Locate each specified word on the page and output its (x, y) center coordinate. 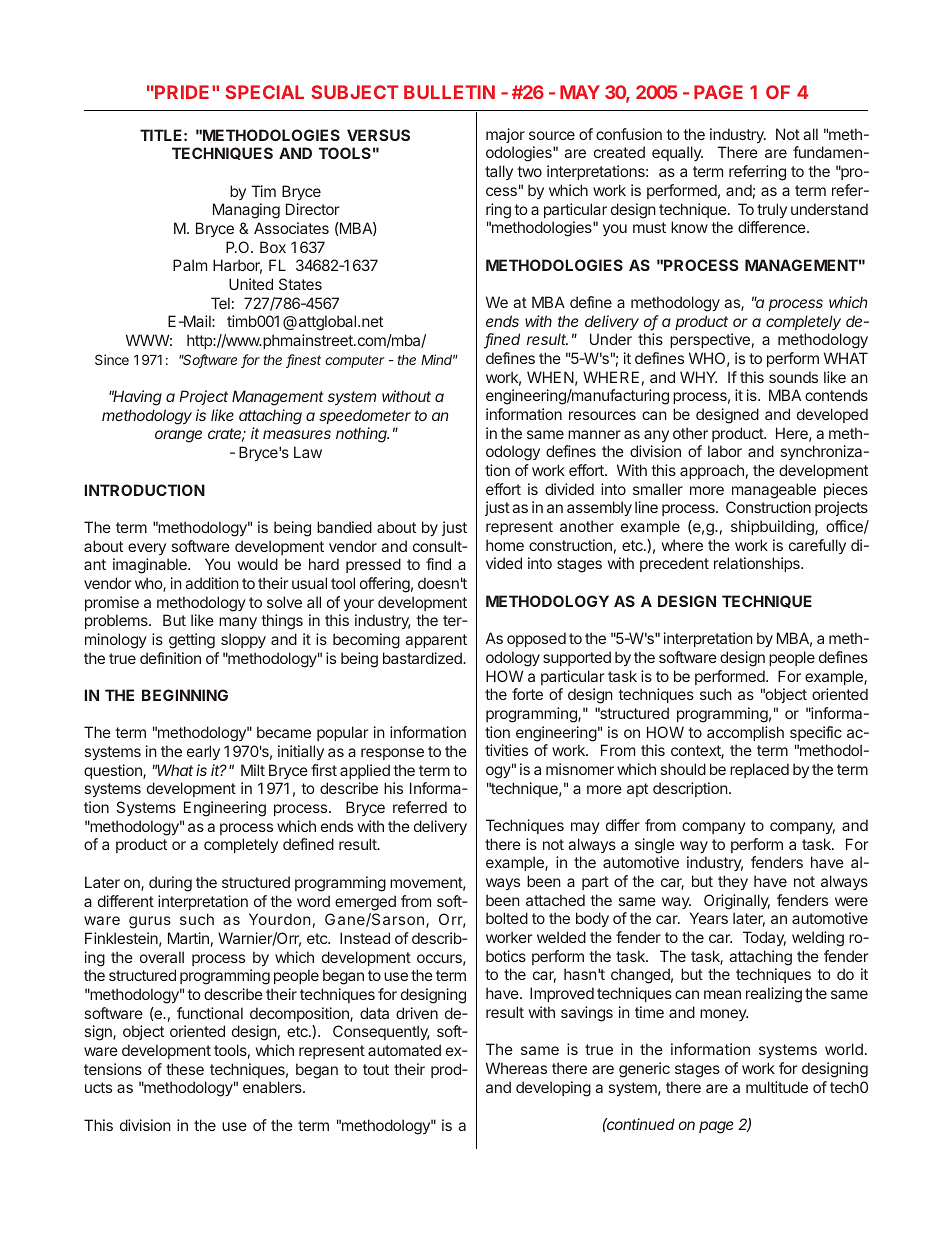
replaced (759, 770)
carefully (817, 546)
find (438, 564)
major (505, 135)
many (238, 623)
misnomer (580, 769)
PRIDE (183, 92)
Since (112, 359)
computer (355, 361)
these (185, 1069)
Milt (253, 770)
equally (677, 153)
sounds (793, 377)
